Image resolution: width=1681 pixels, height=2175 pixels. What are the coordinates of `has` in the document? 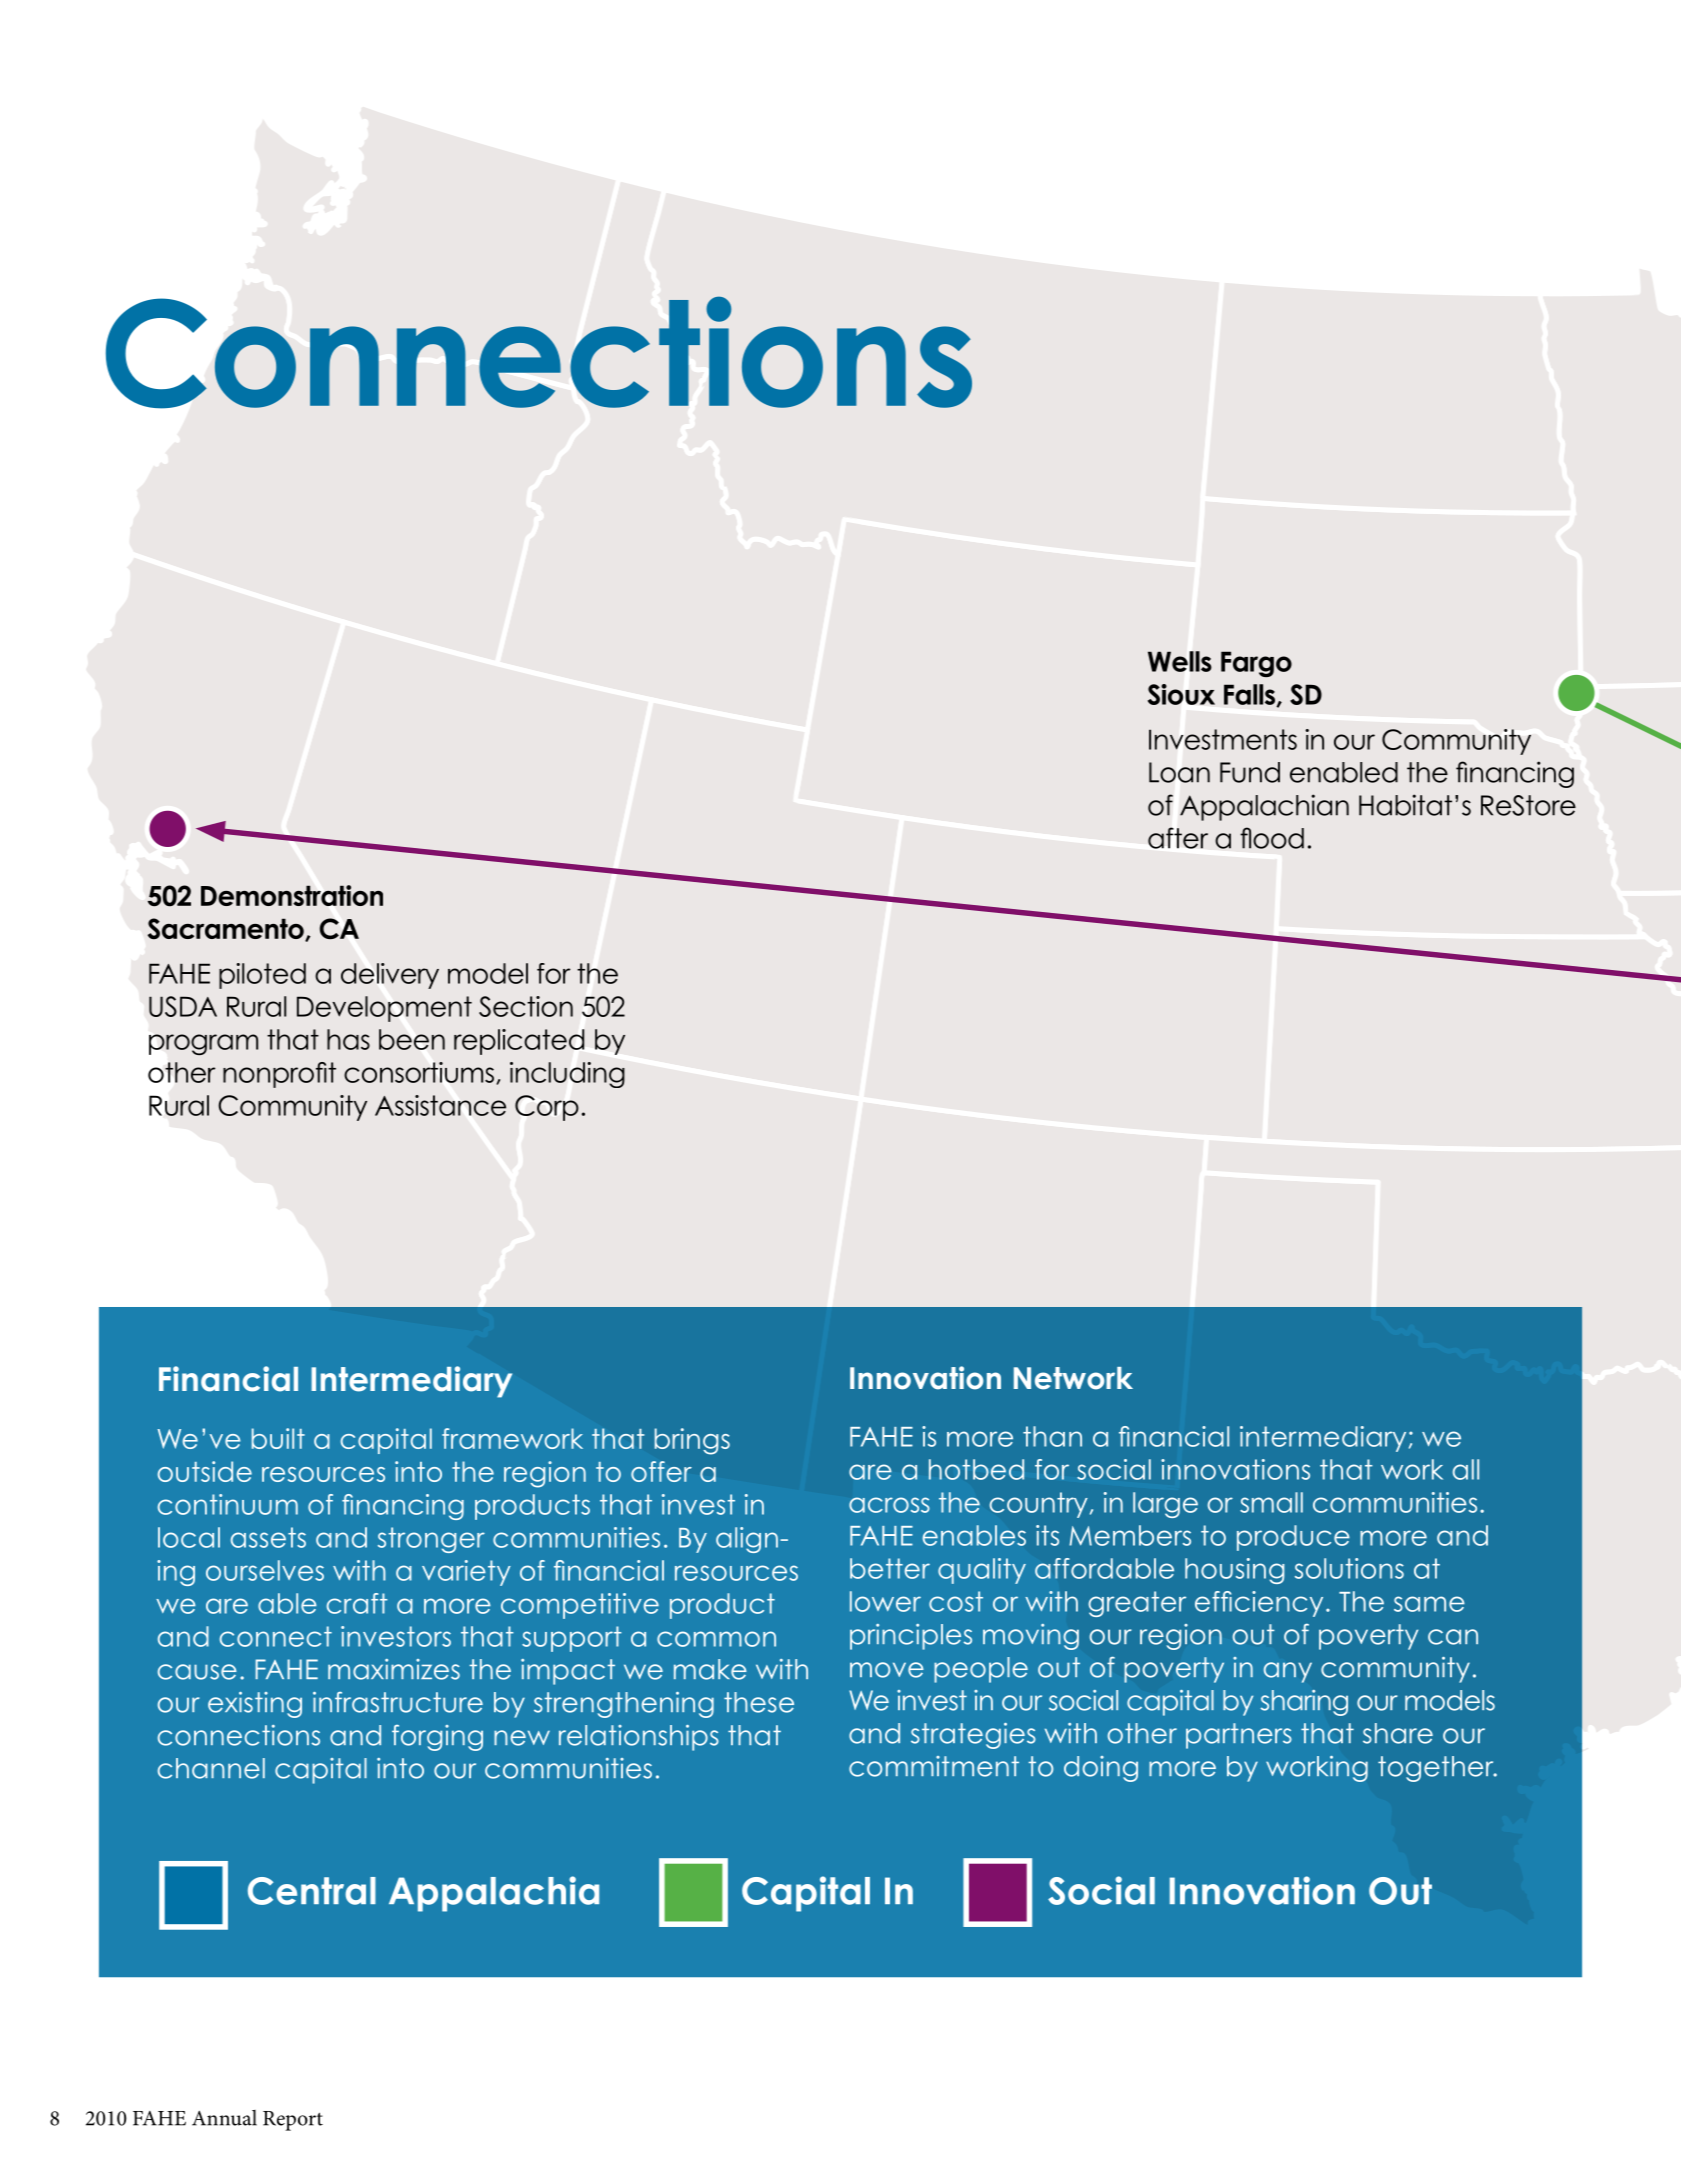 It's located at (348, 1039).
